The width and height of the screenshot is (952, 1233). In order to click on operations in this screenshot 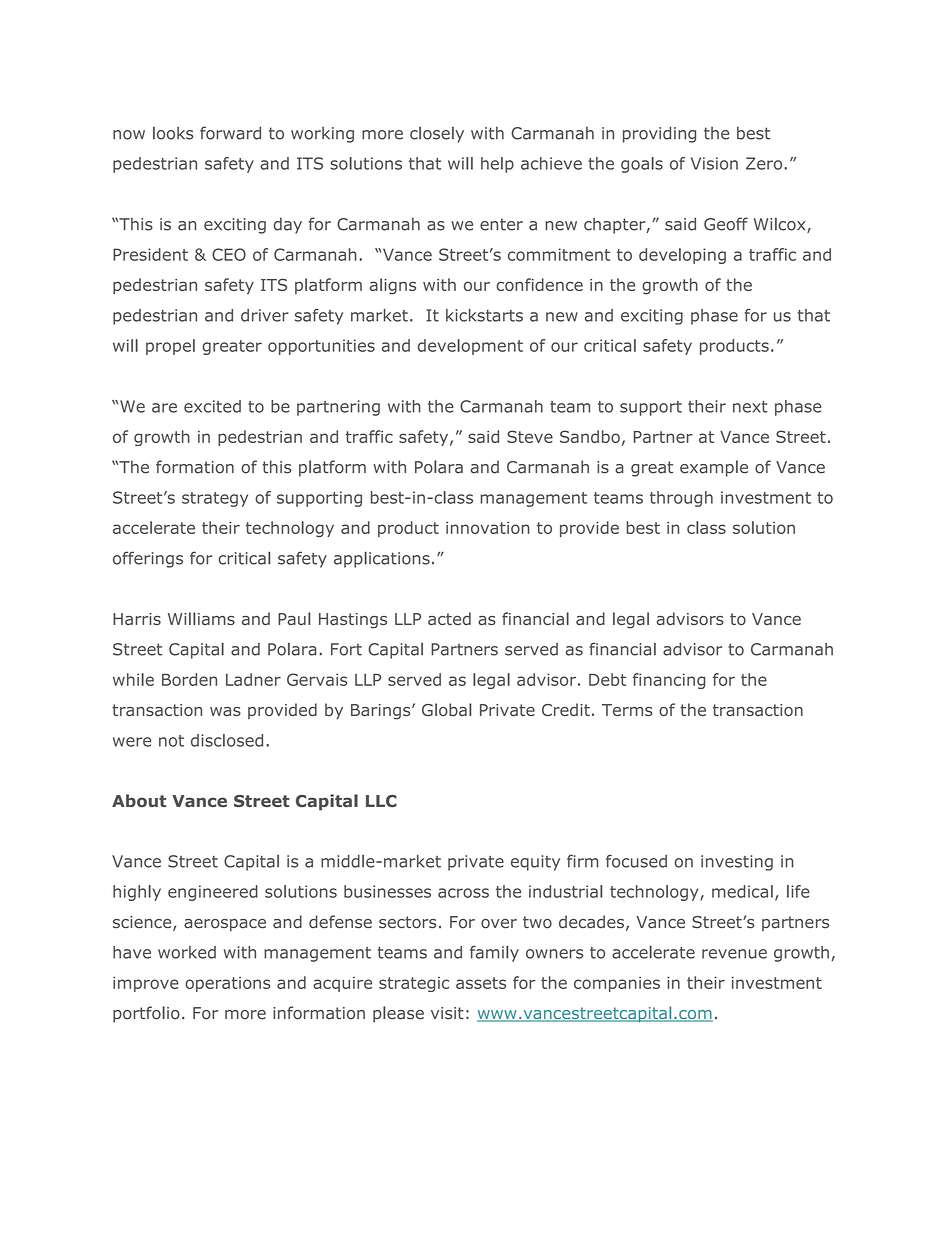, I will do `click(228, 984)`.
